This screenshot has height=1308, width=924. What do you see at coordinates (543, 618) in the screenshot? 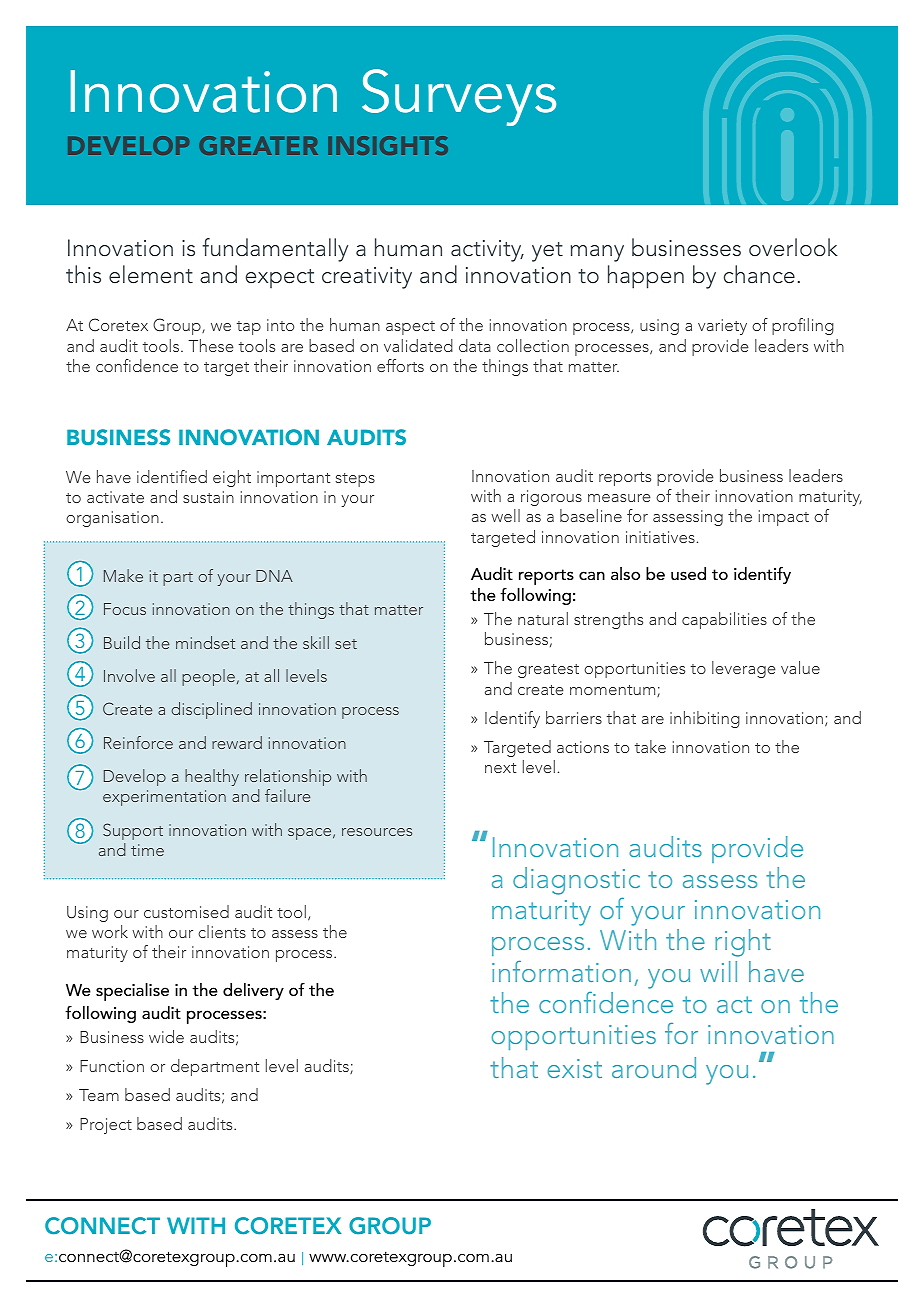
I see `natural` at bounding box center [543, 618].
